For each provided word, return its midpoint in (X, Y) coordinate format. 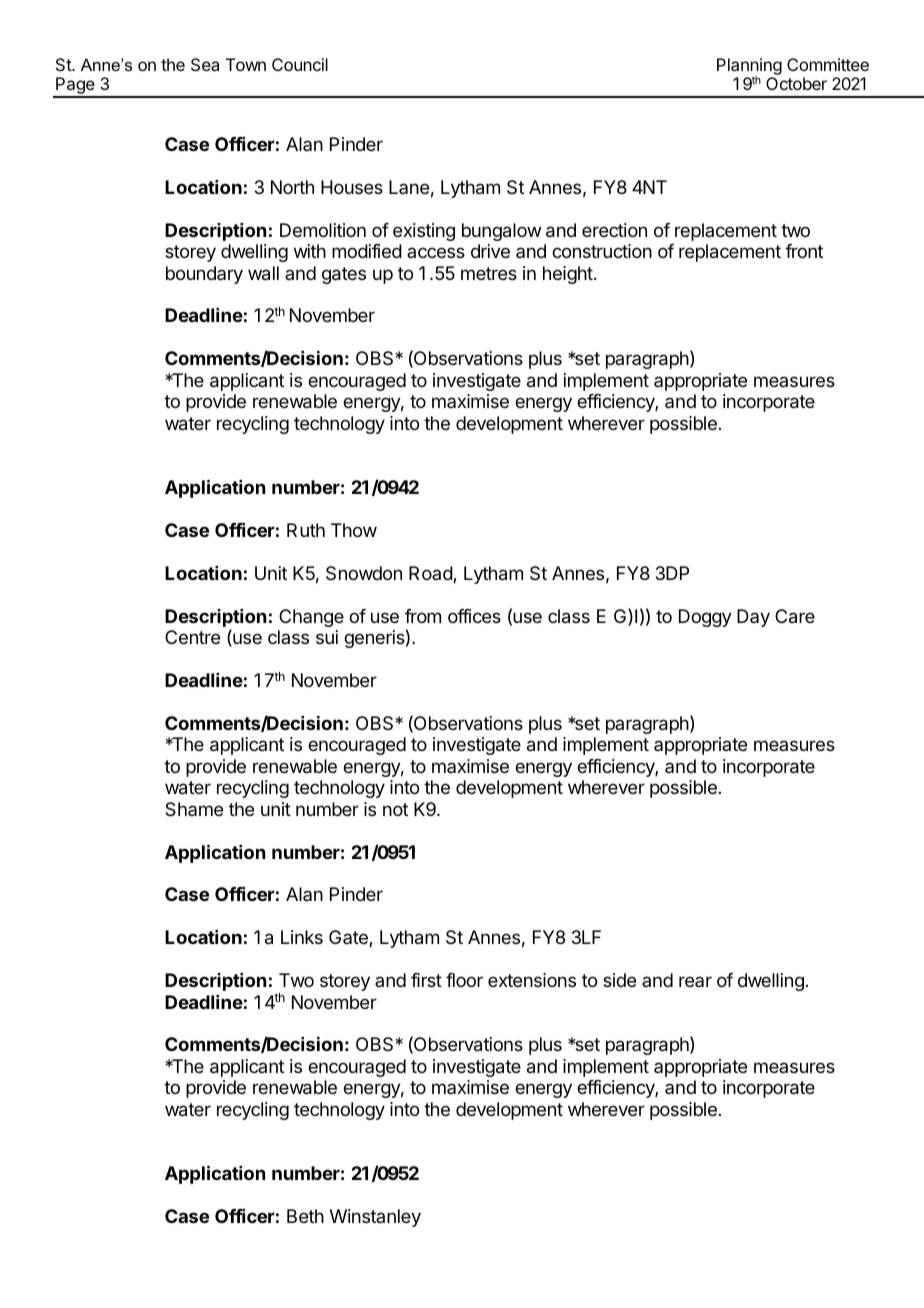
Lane (409, 187)
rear (695, 981)
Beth (305, 1216)
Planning (749, 67)
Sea (205, 64)
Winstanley (375, 1218)
